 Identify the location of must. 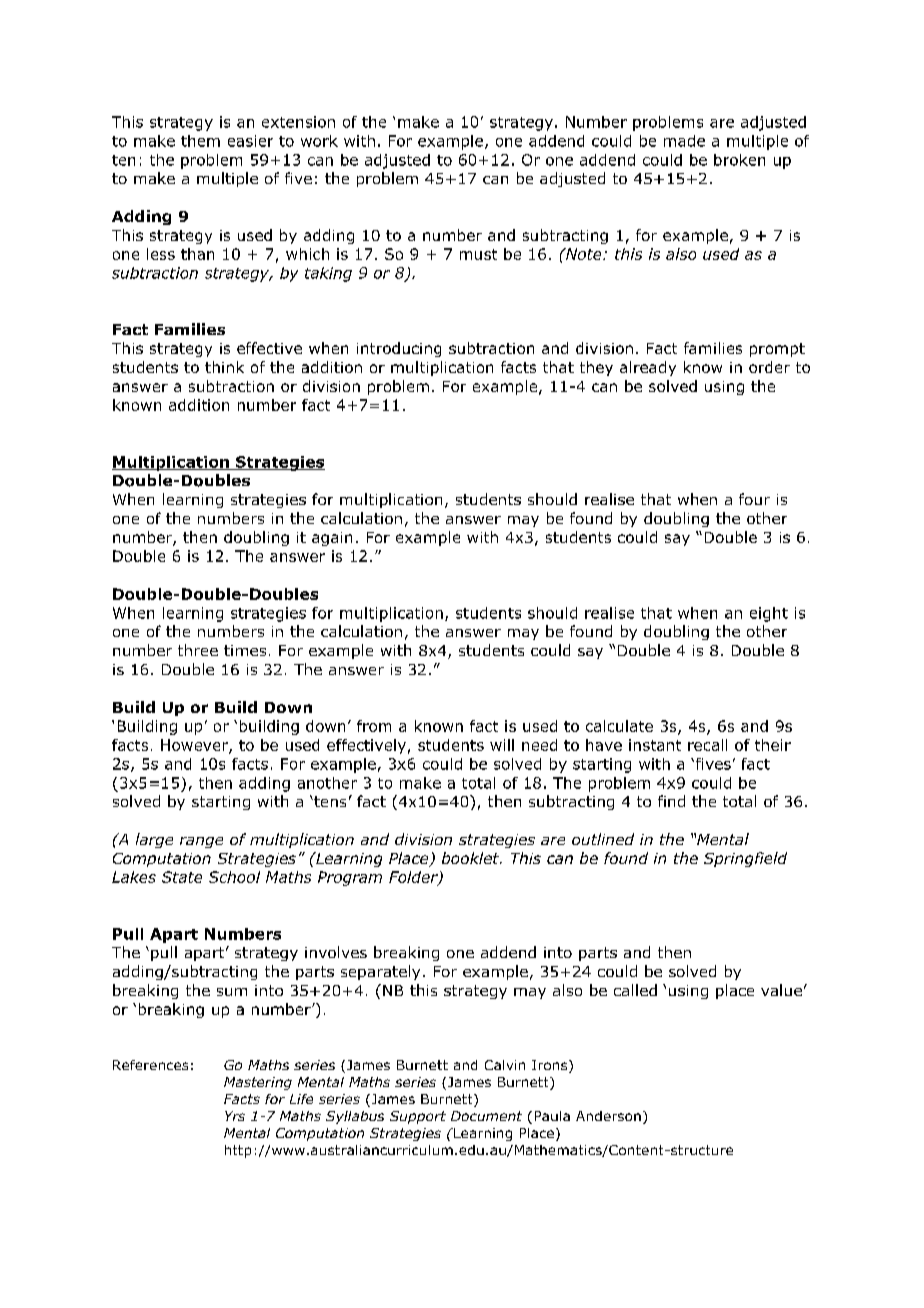
(478, 254).
